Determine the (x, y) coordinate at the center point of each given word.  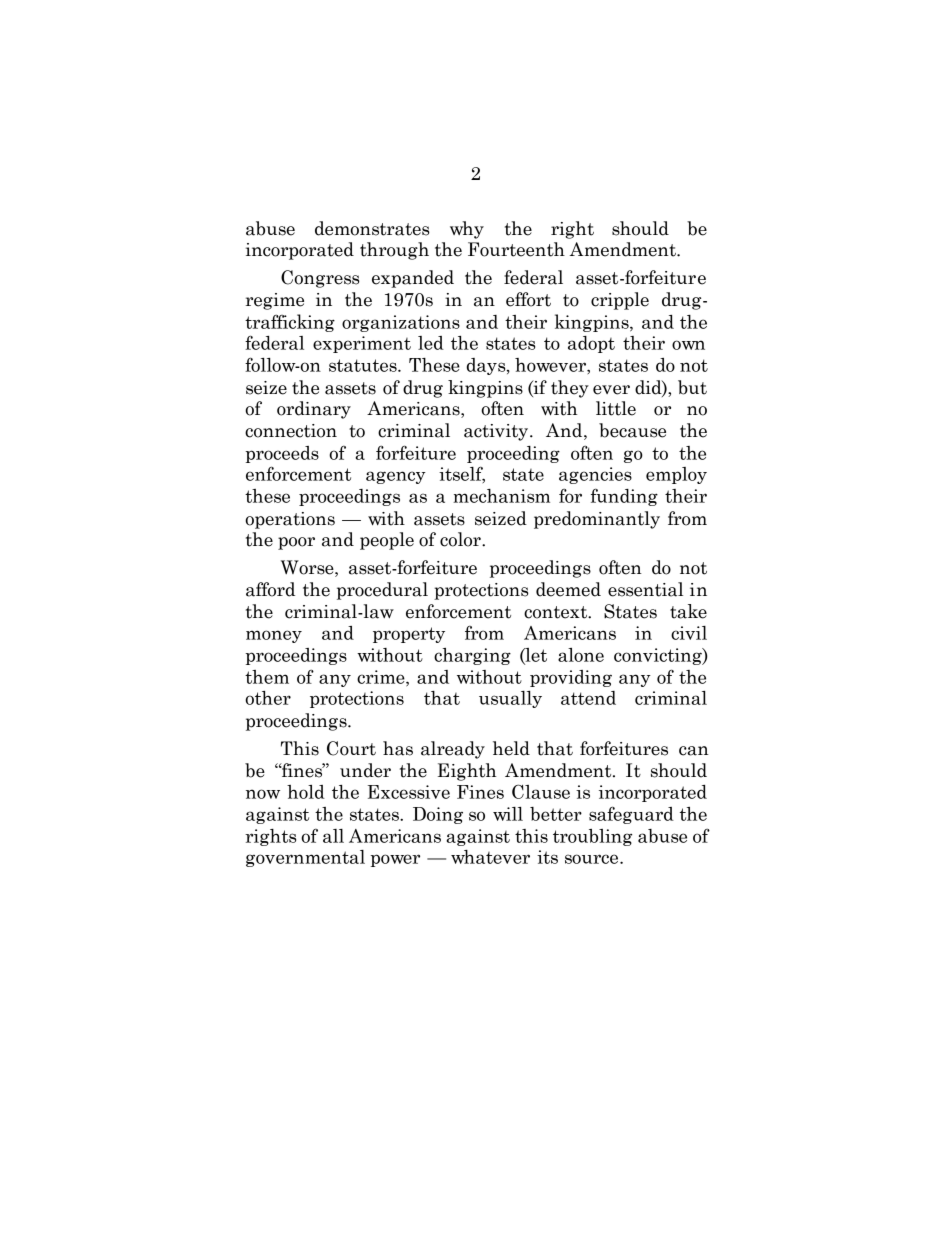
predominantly (597, 520)
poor (296, 543)
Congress (320, 279)
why (467, 230)
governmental (305, 858)
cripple (620, 301)
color (461, 539)
